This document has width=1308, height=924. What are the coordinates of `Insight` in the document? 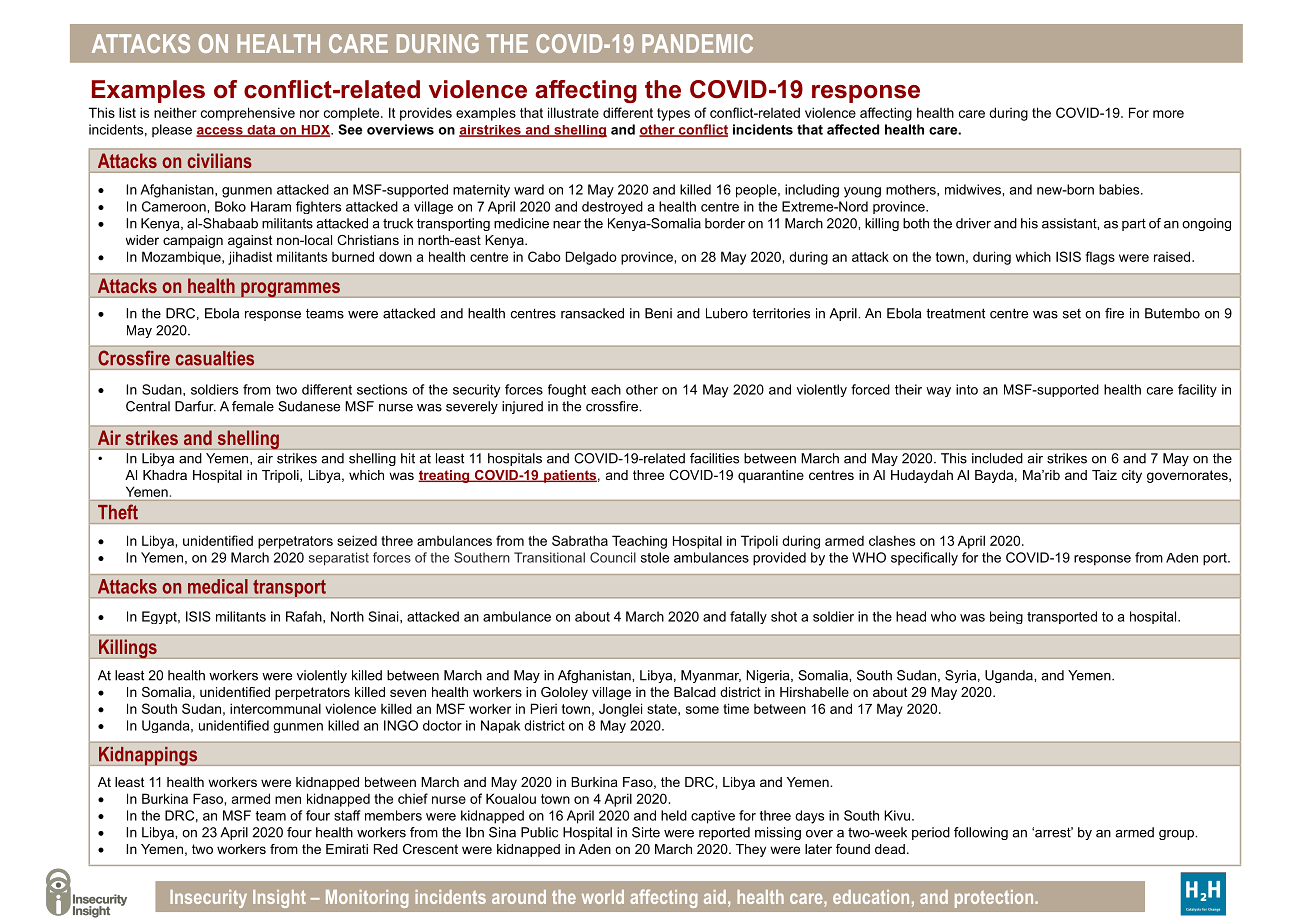 It's located at (279, 899).
